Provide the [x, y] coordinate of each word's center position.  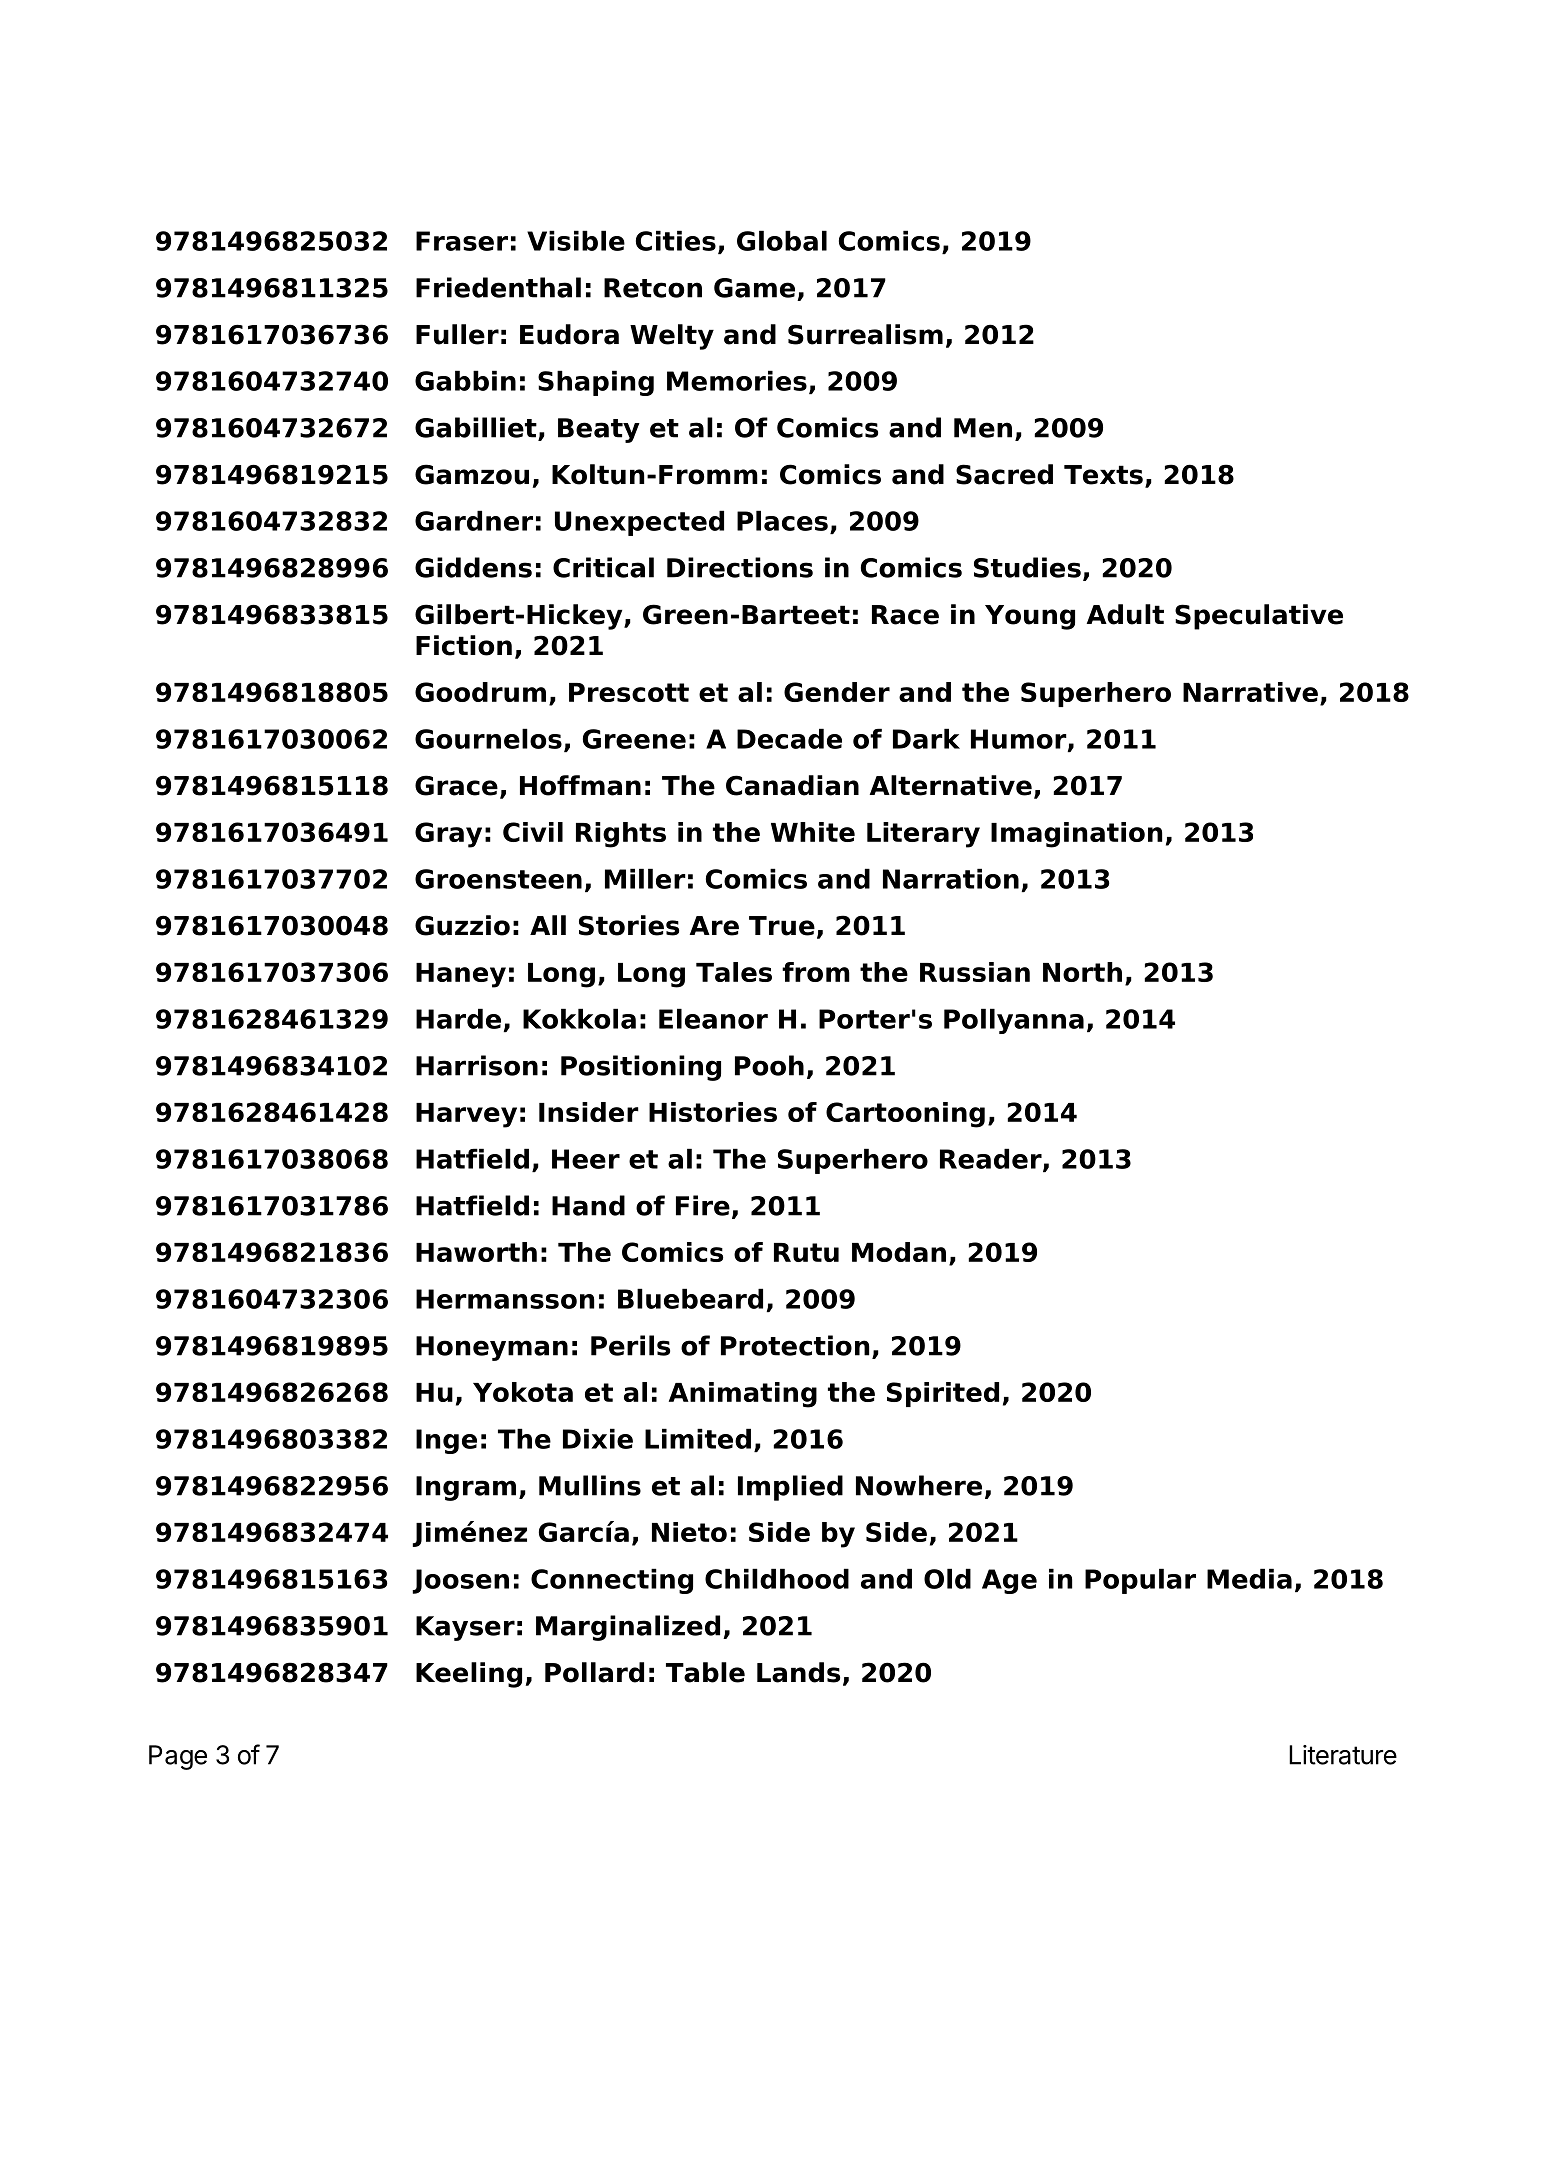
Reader [992, 1159]
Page [178, 1757]
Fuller [457, 334]
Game [754, 288]
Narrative [1250, 692]
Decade [789, 738]
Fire [703, 1205]
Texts [1103, 475]
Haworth [476, 1252]
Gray [448, 835]
